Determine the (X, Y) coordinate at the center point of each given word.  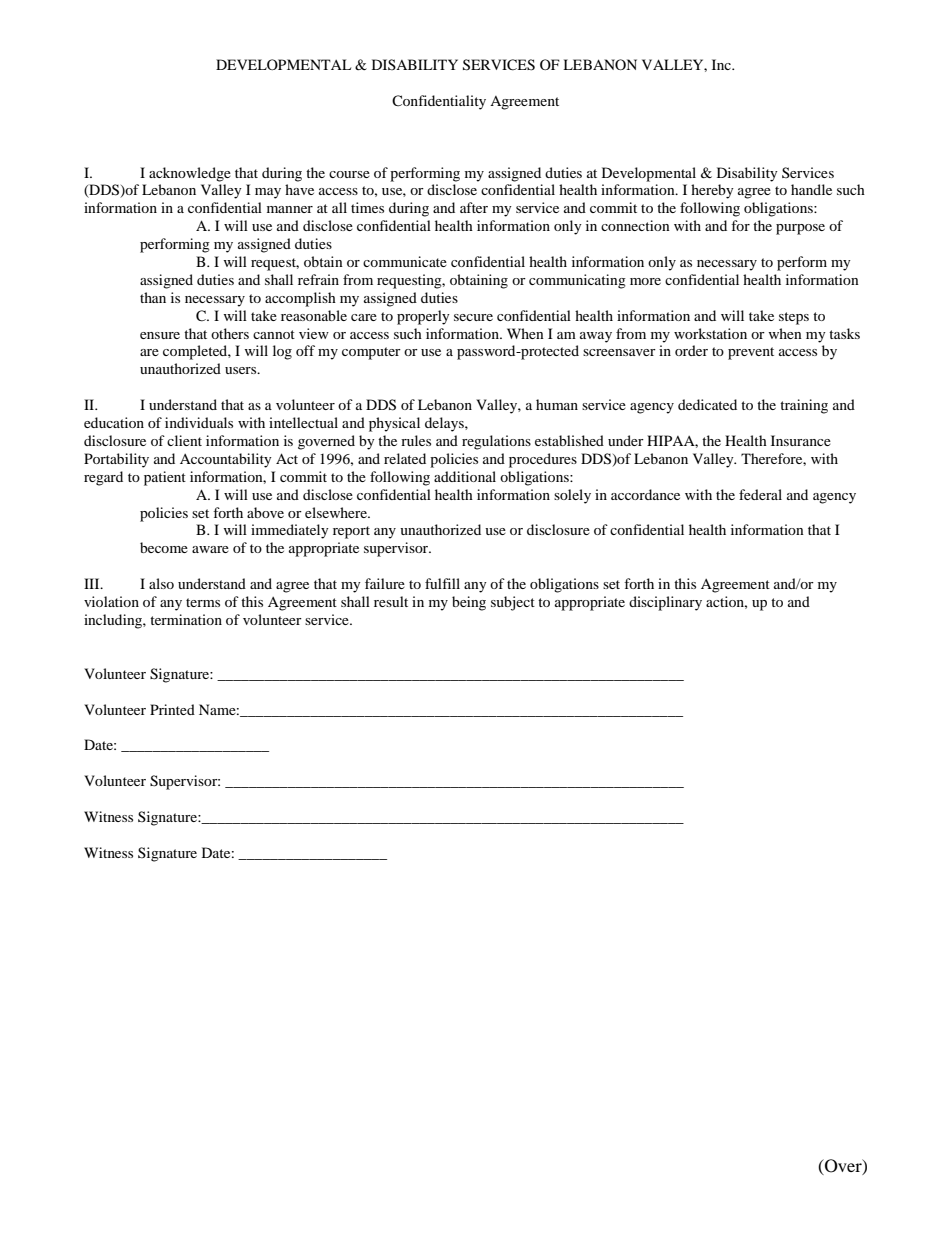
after (474, 207)
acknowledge (190, 174)
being (469, 603)
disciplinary (665, 603)
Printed (172, 709)
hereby (712, 191)
